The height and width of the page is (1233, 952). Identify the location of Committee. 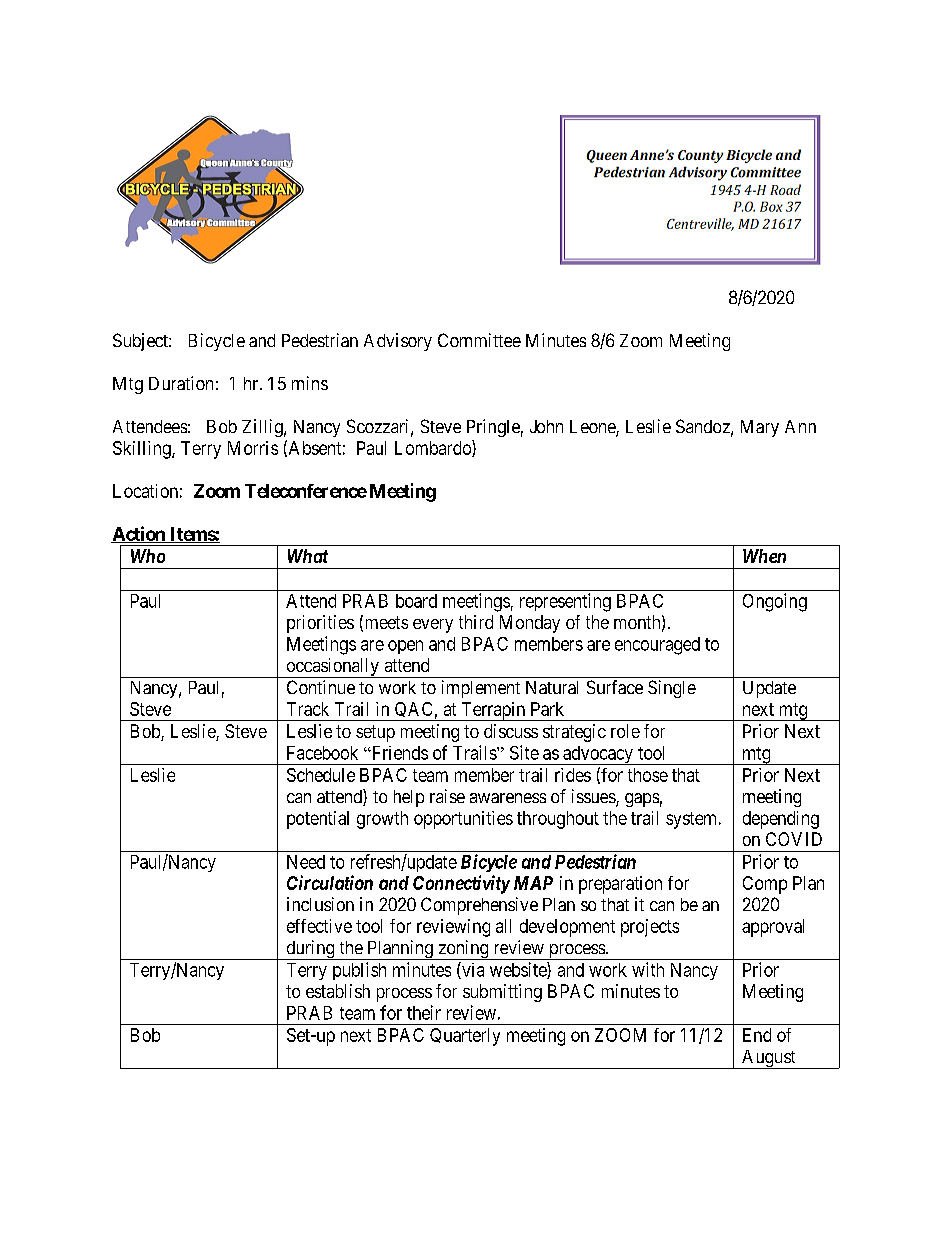
(479, 340).
